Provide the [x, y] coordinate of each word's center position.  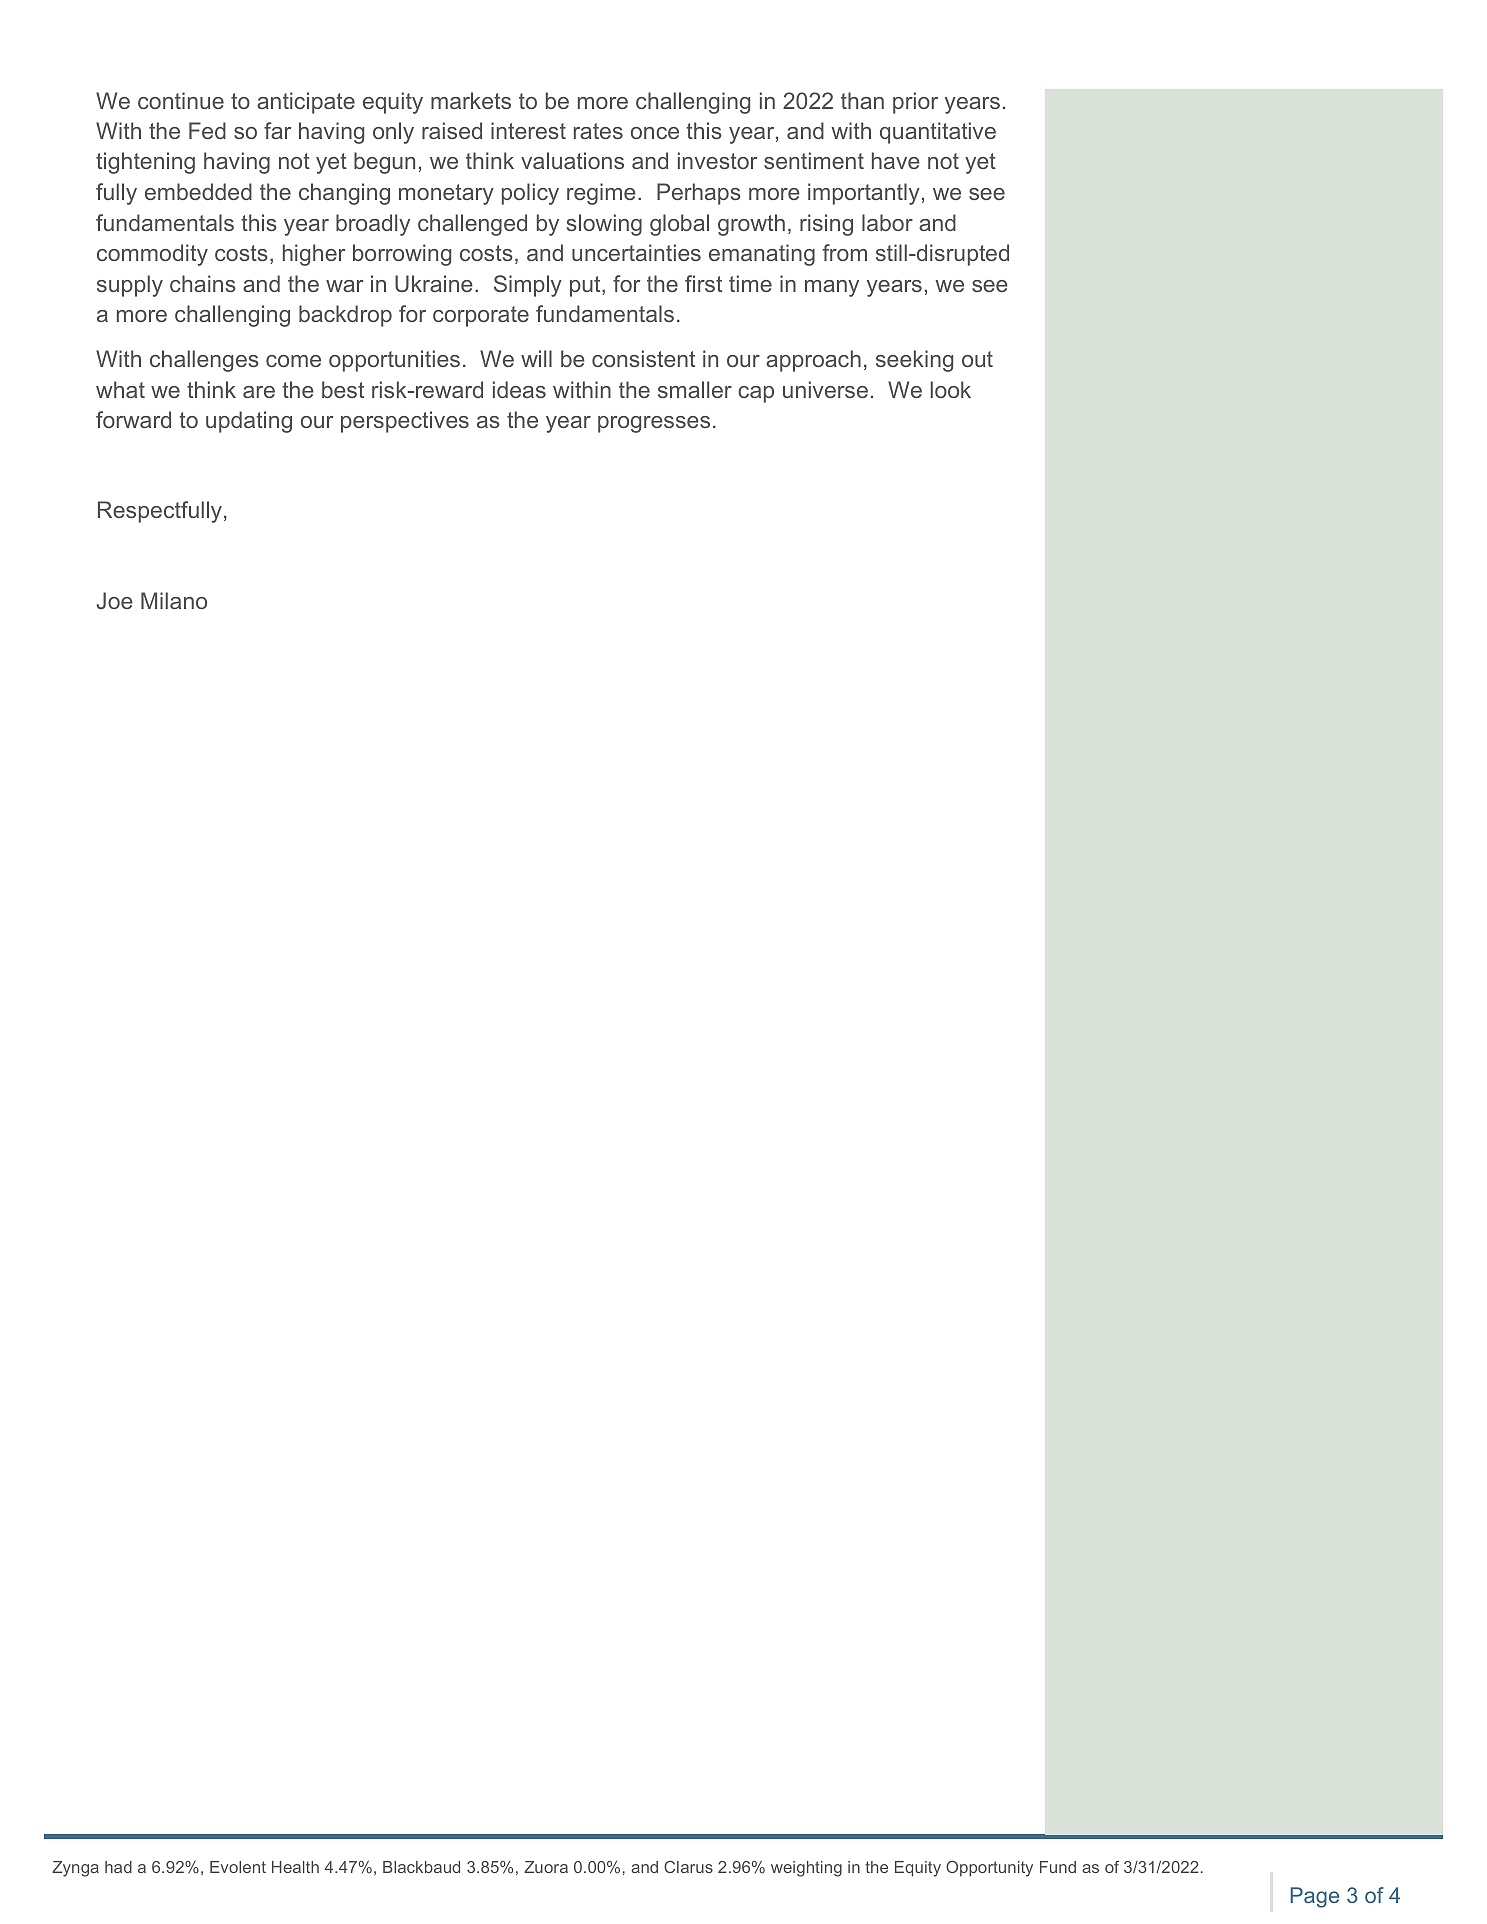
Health [295, 1867]
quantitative [938, 133]
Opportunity [989, 1868]
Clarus [688, 1867]
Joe [115, 600]
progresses [654, 424]
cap [756, 394]
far [277, 130]
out [977, 359]
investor [717, 160]
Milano [174, 600]
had [118, 1867]
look [951, 389]
